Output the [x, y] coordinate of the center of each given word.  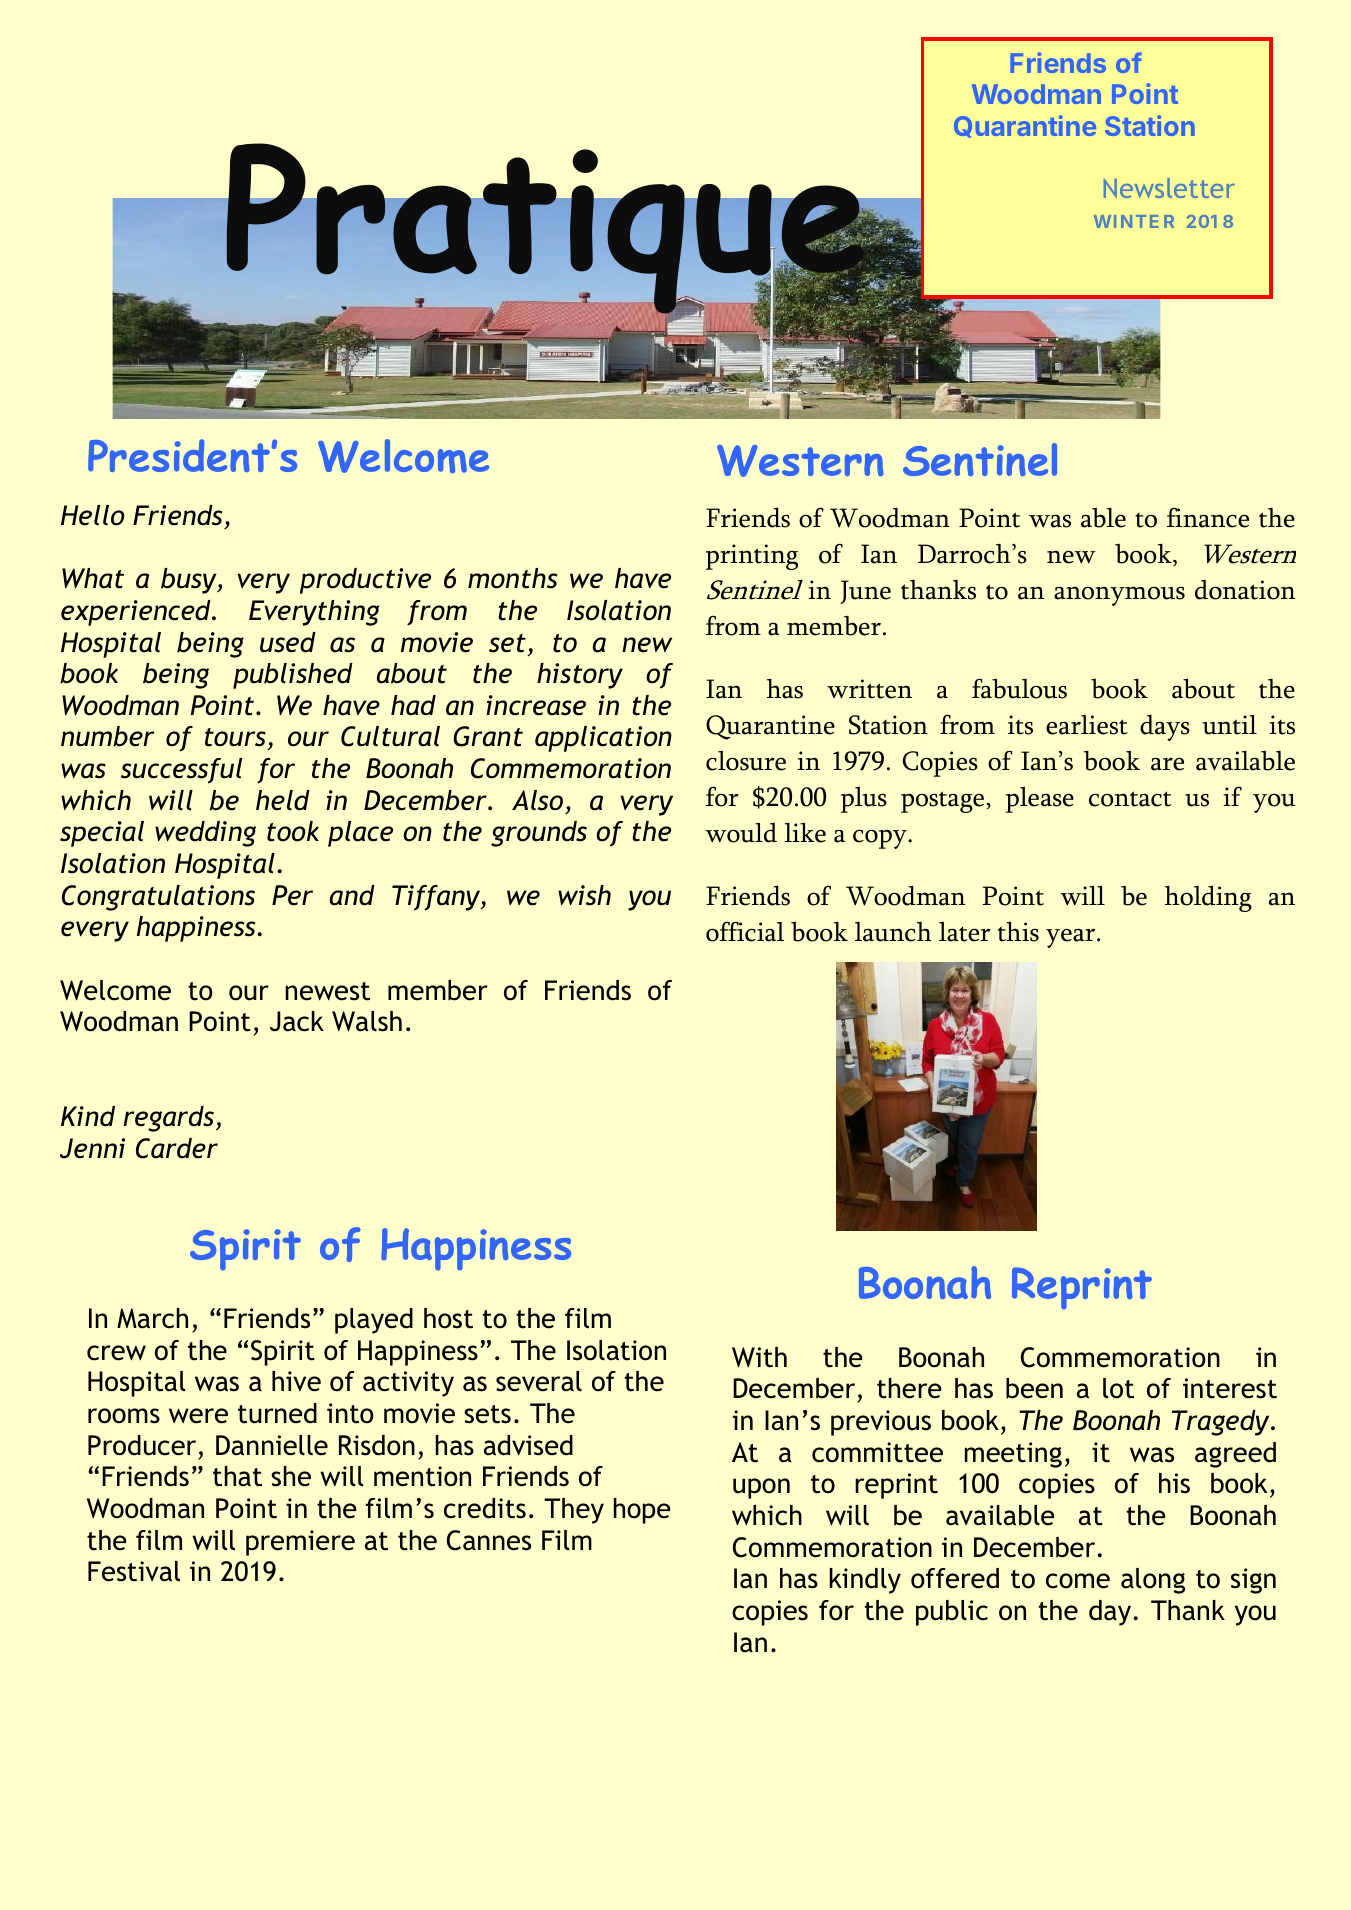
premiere [300, 1543]
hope [642, 1511]
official [745, 931]
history [580, 676]
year [1072, 938]
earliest [1087, 725]
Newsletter [1169, 188]
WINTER [1134, 221]
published [293, 676]
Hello [92, 515]
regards [170, 1119]
